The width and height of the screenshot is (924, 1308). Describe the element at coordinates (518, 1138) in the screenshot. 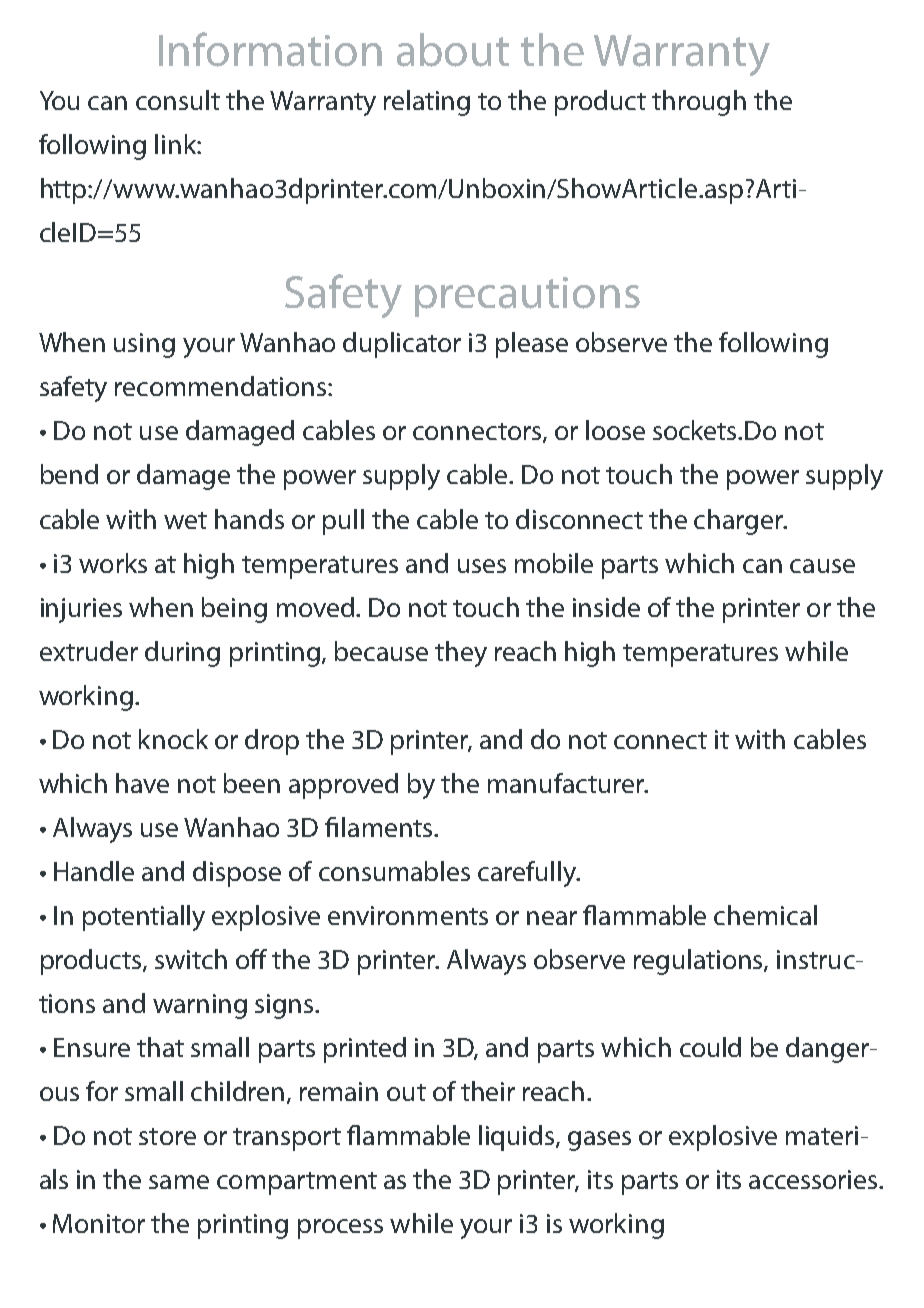

I see `liquids` at that location.
